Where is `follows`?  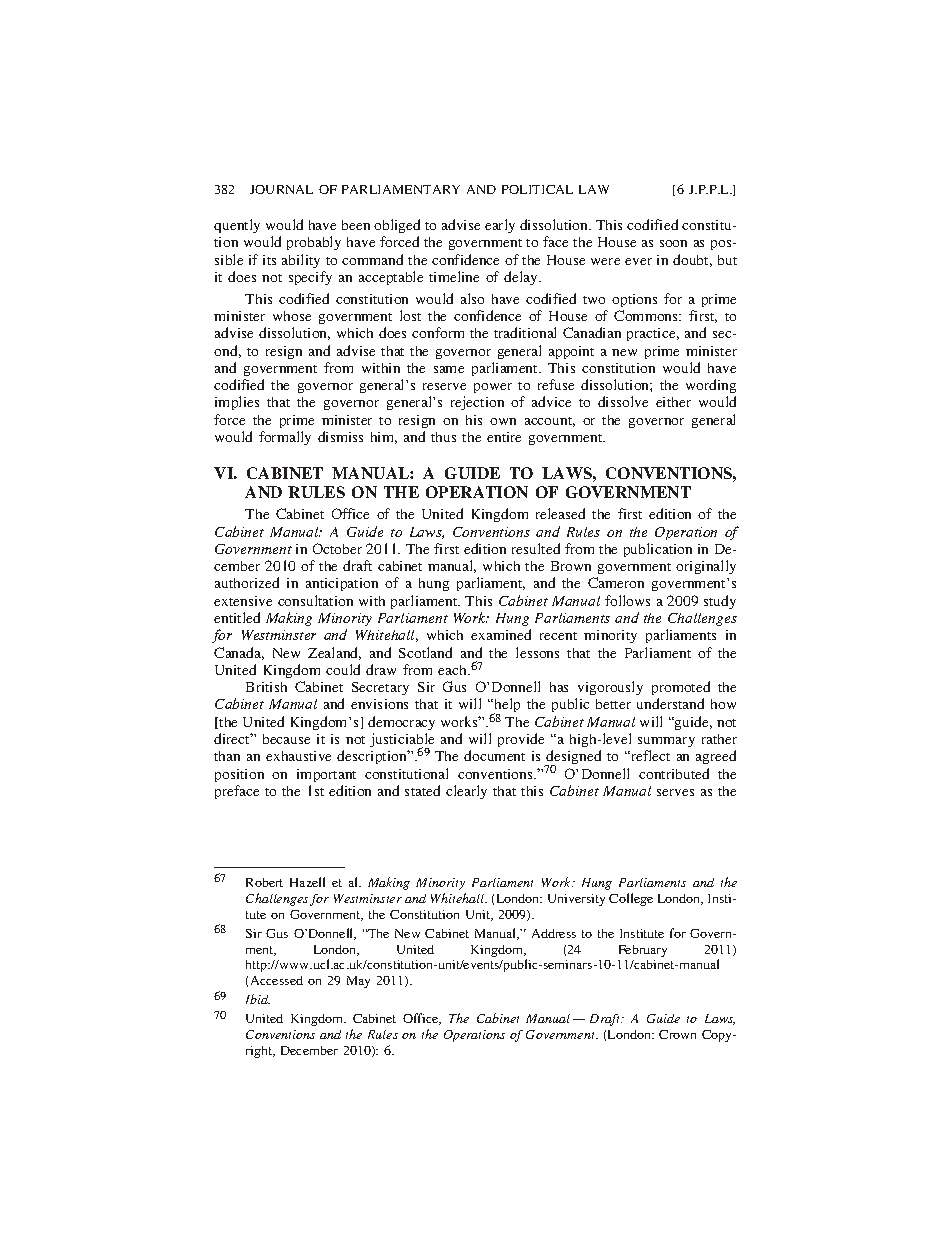 follows is located at coordinates (627, 600).
